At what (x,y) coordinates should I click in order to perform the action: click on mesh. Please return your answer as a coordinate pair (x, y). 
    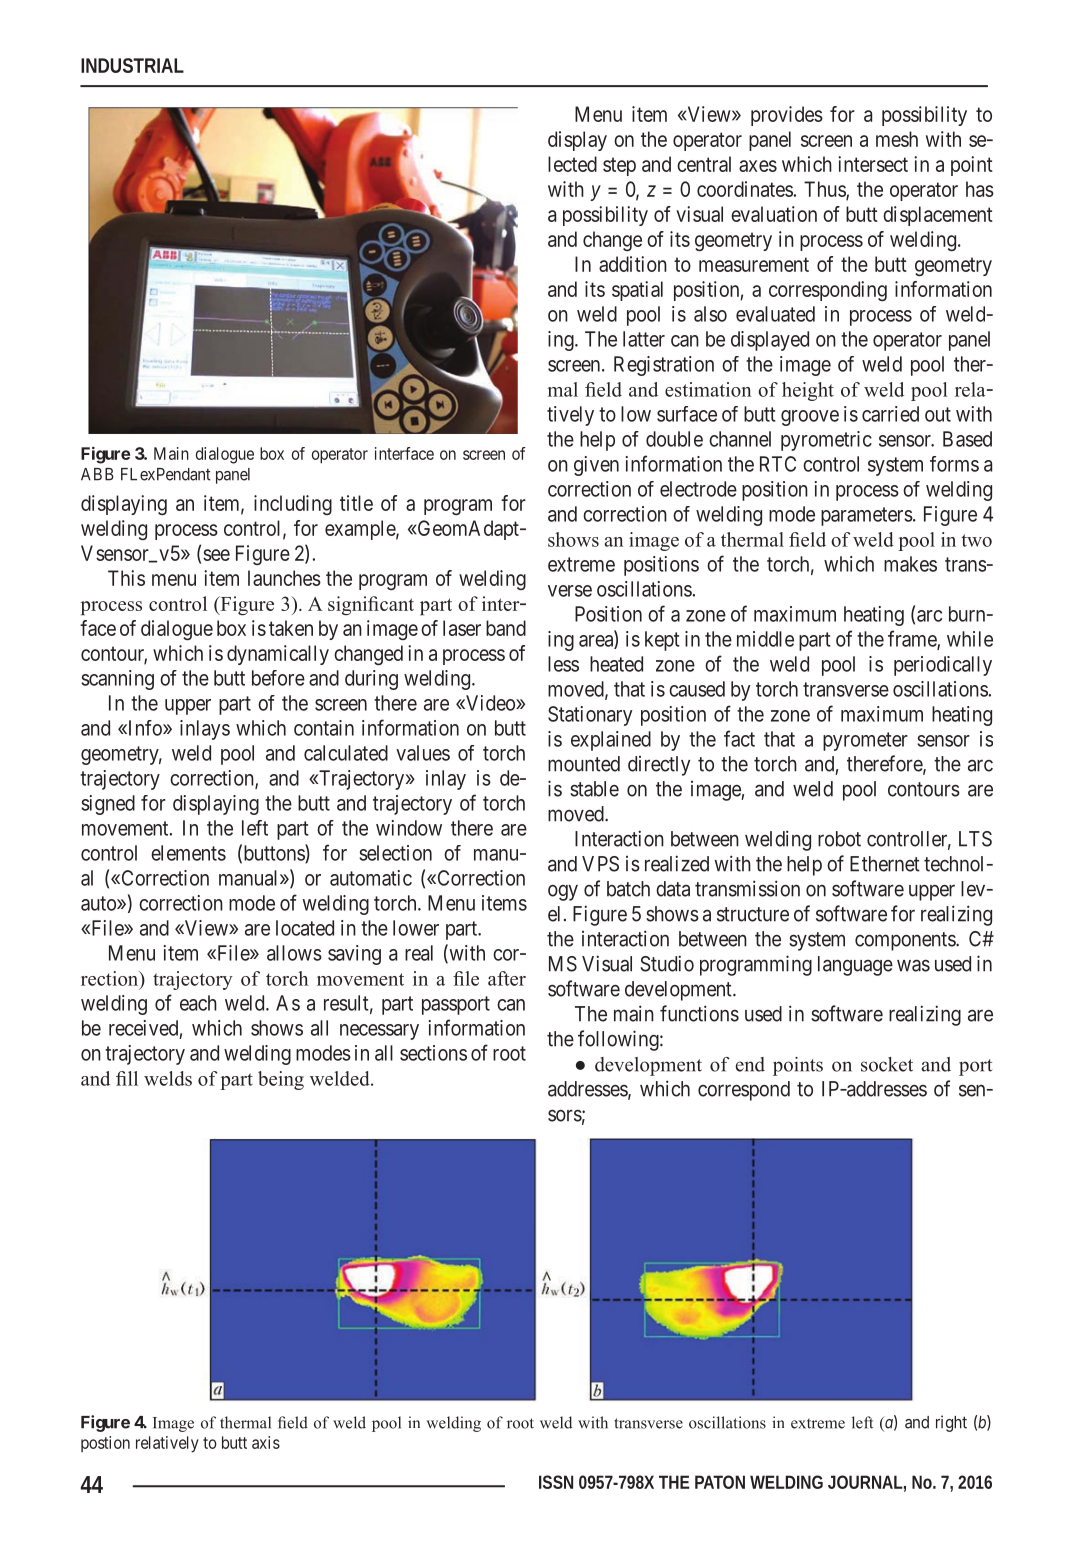
    Looking at the image, I should click on (897, 139).
